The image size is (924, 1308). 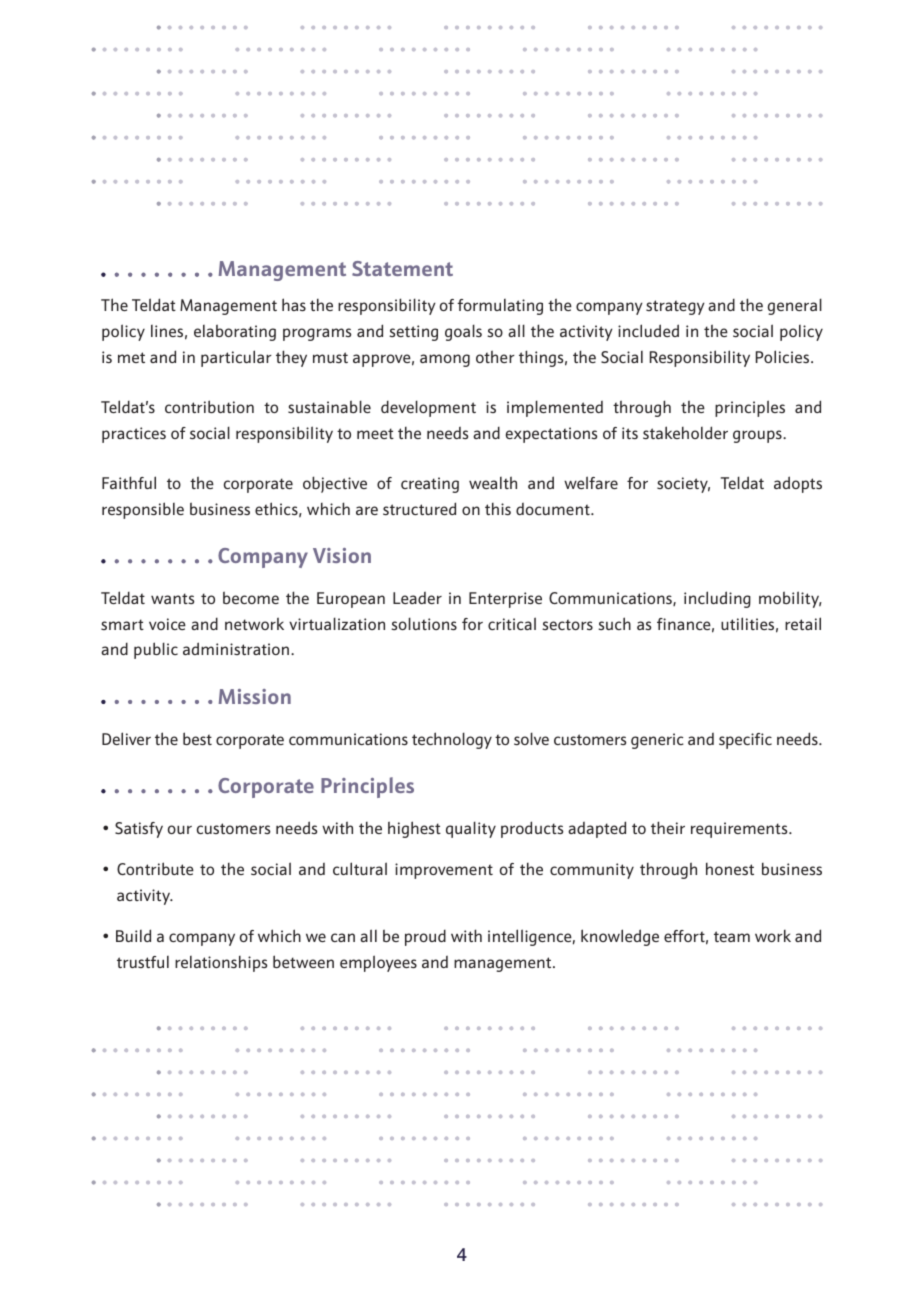 I want to click on specific, so click(x=745, y=741).
